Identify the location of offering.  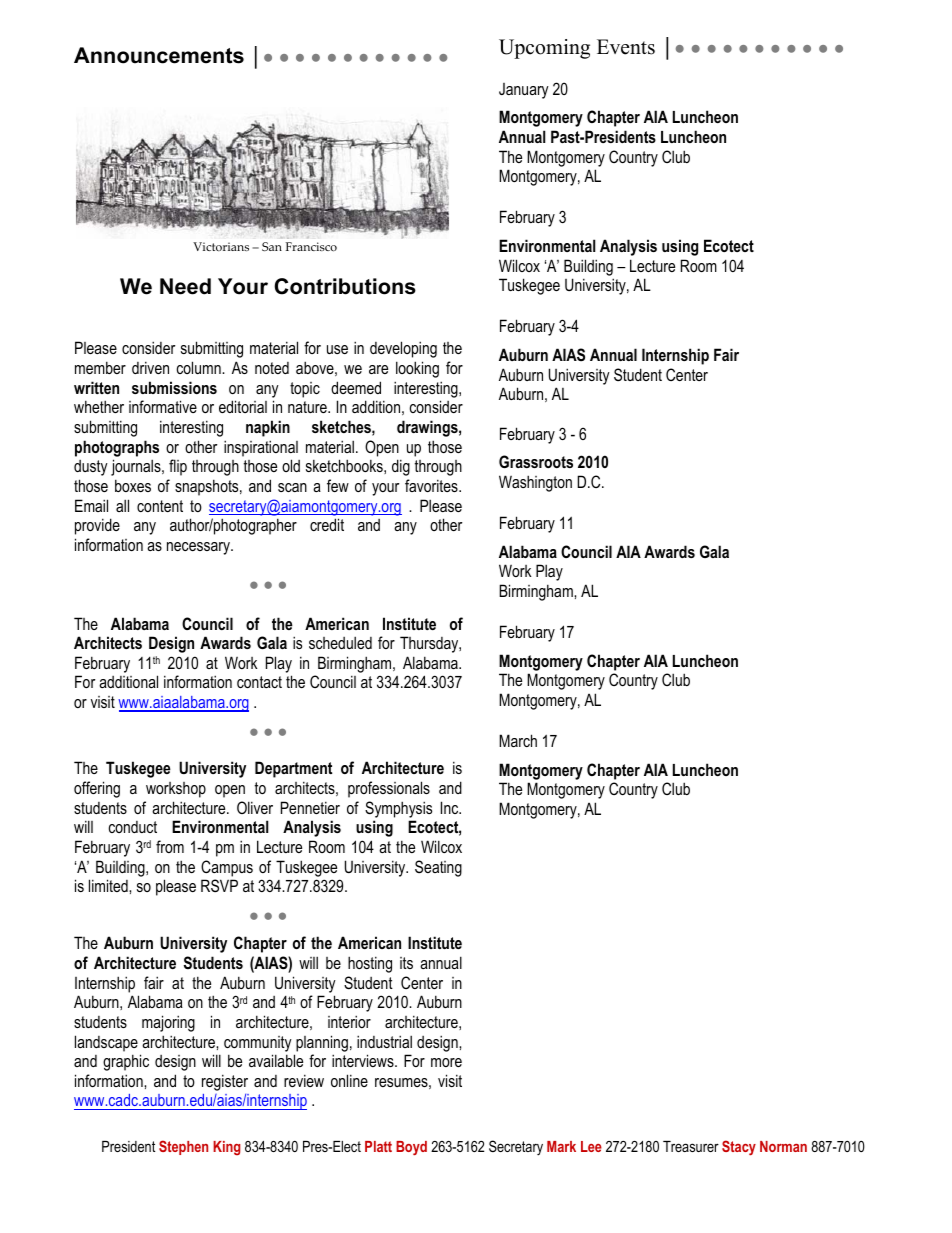
(97, 789).
